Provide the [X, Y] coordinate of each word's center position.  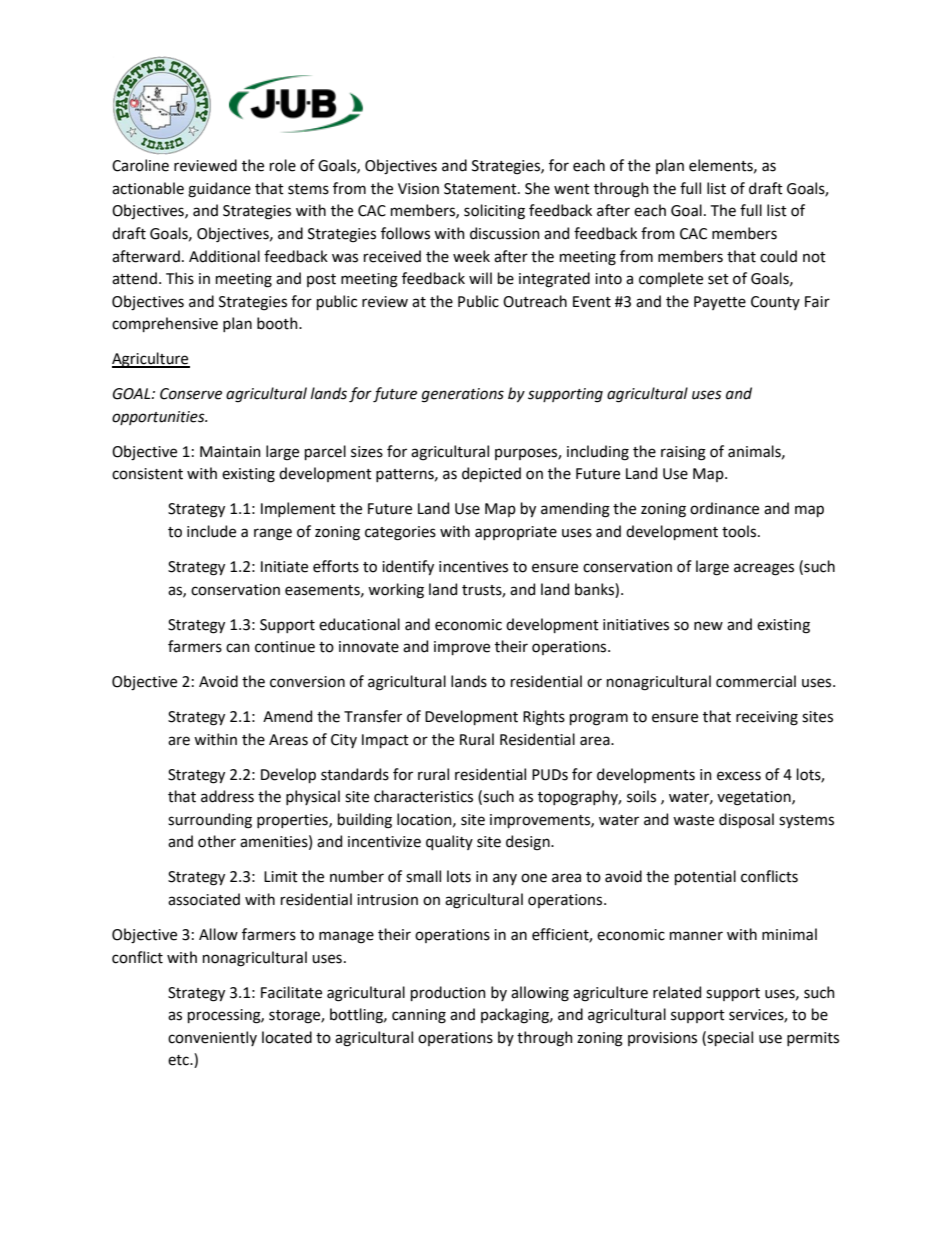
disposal [746, 820]
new [708, 626]
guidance [219, 190]
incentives [473, 567]
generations [463, 395]
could [778, 256]
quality [449, 842]
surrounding [210, 821]
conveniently [212, 1038]
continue [285, 647]
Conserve [191, 394]
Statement [481, 189]
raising [683, 453]
